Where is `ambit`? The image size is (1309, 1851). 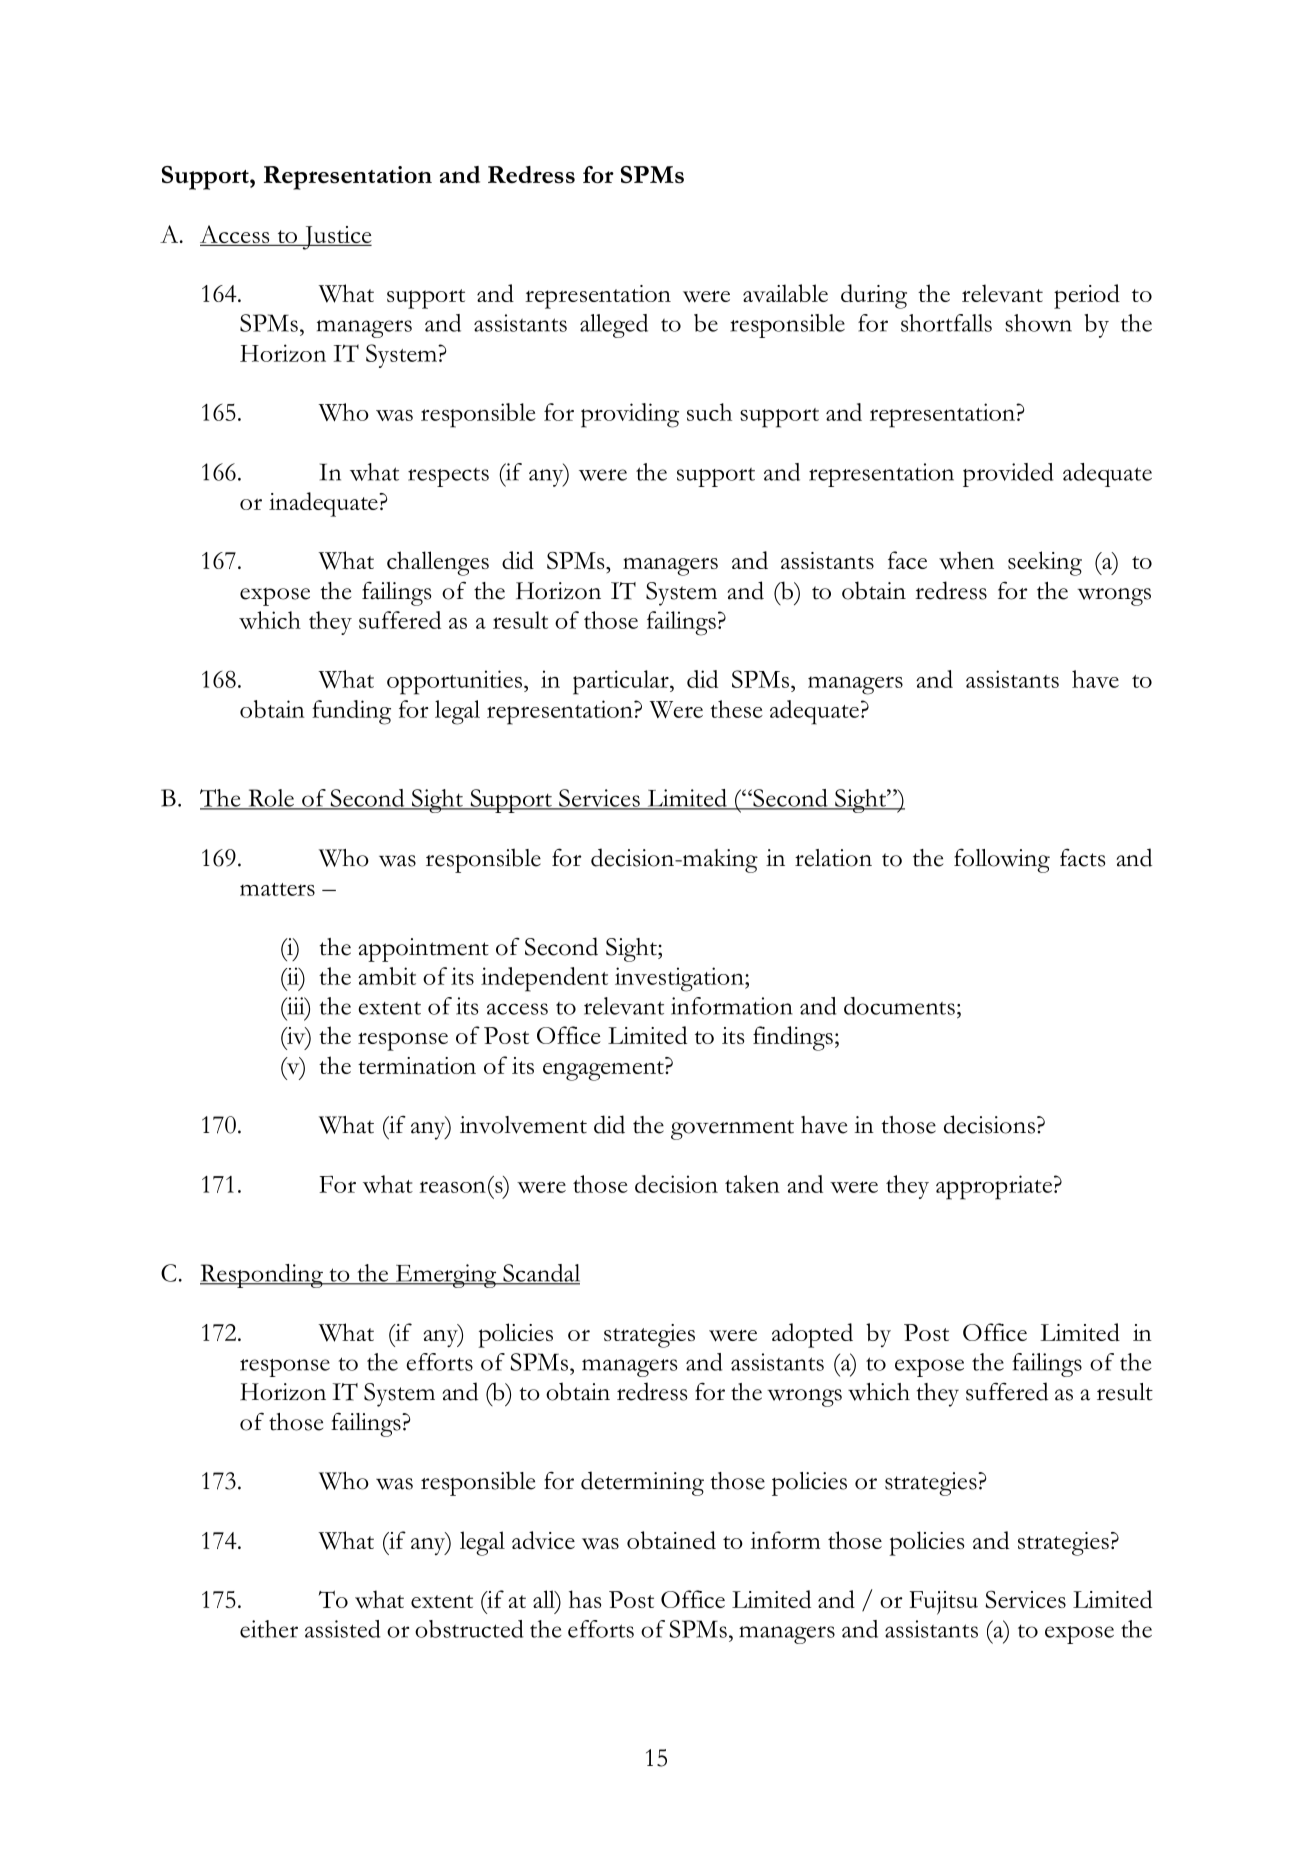
ambit is located at coordinates (387, 976).
